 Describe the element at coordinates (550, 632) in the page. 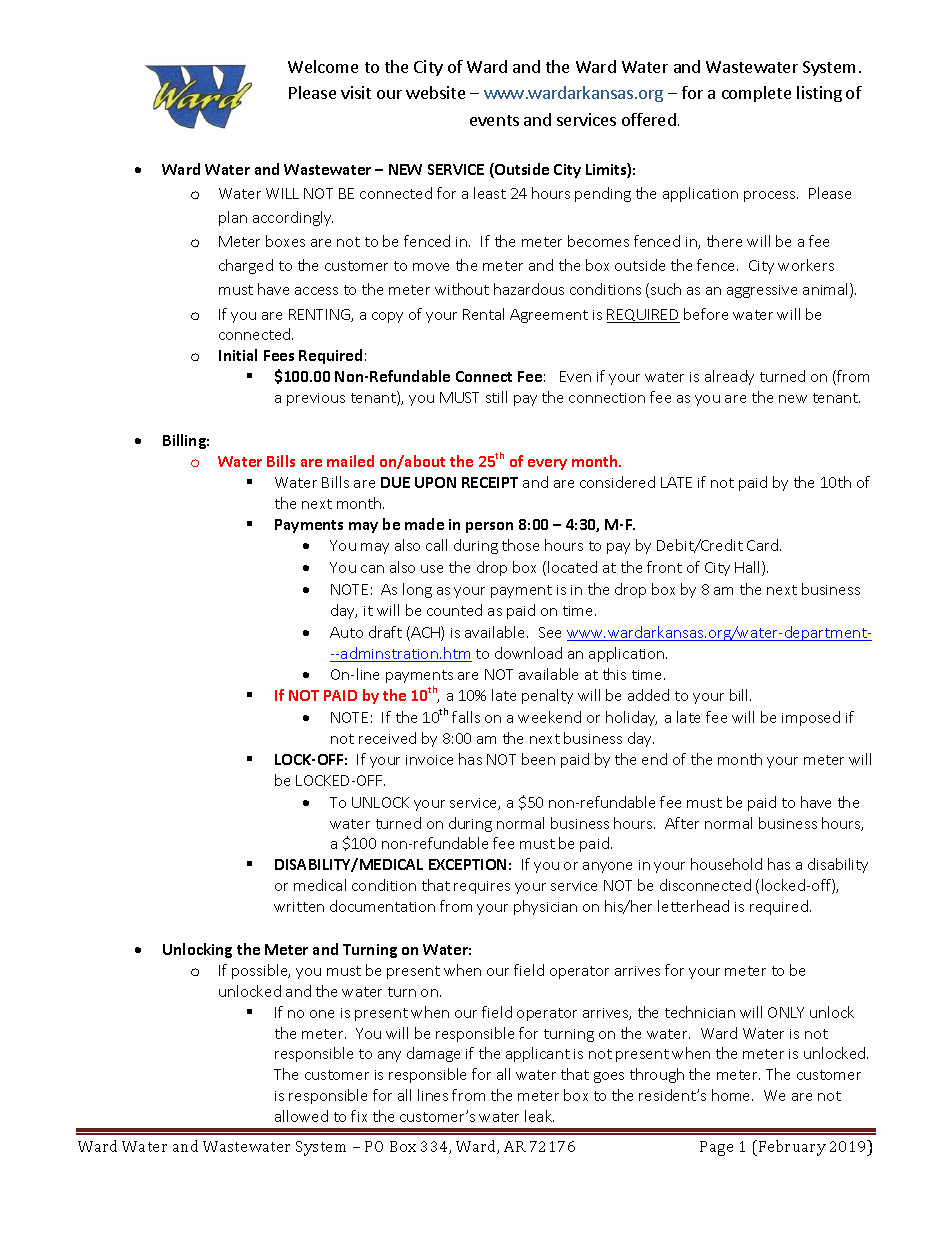

I see `See` at that location.
